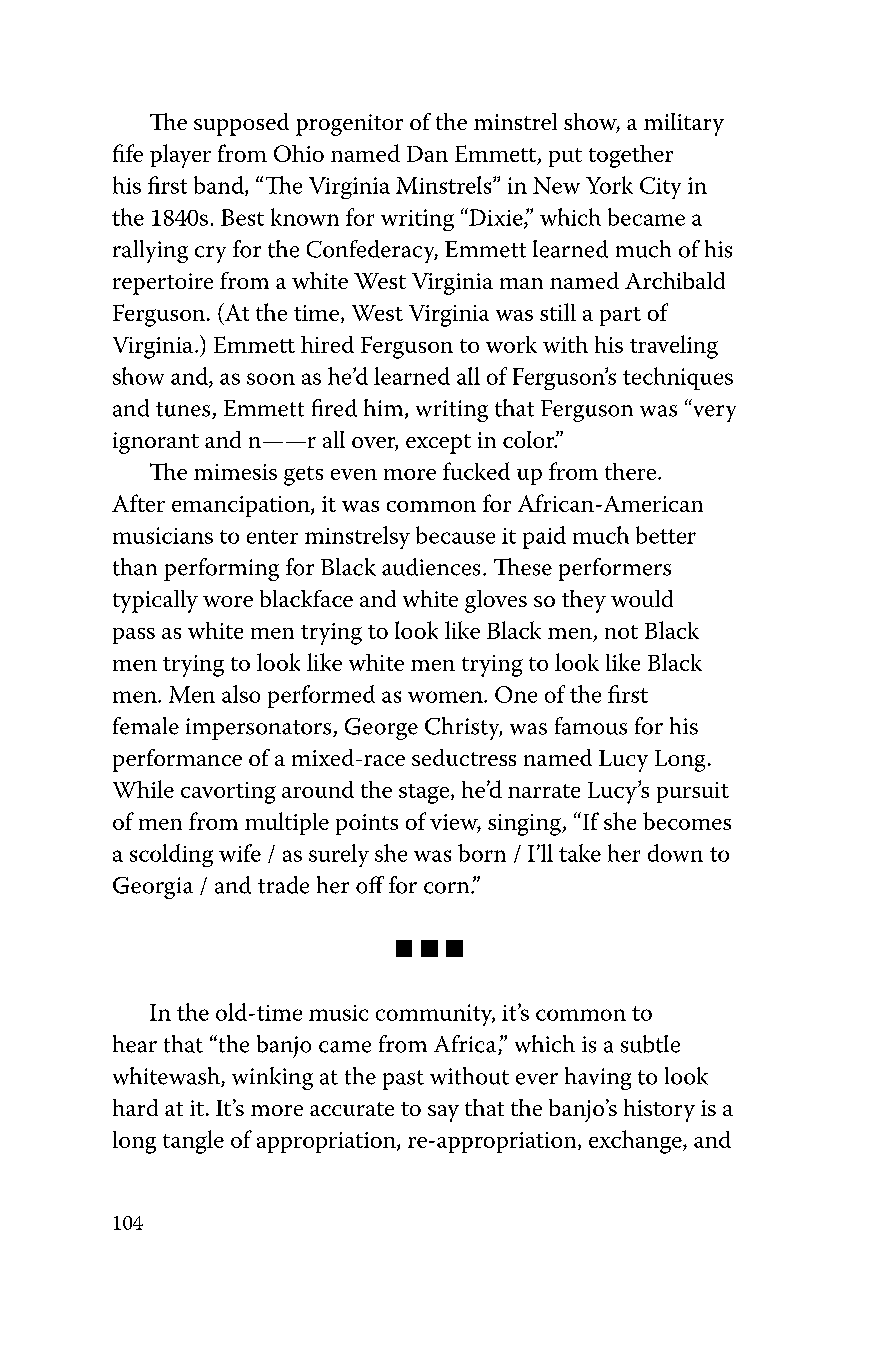  Describe the element at coordinates (171, 855) in the screenshot. I see `scolding` at that location.
